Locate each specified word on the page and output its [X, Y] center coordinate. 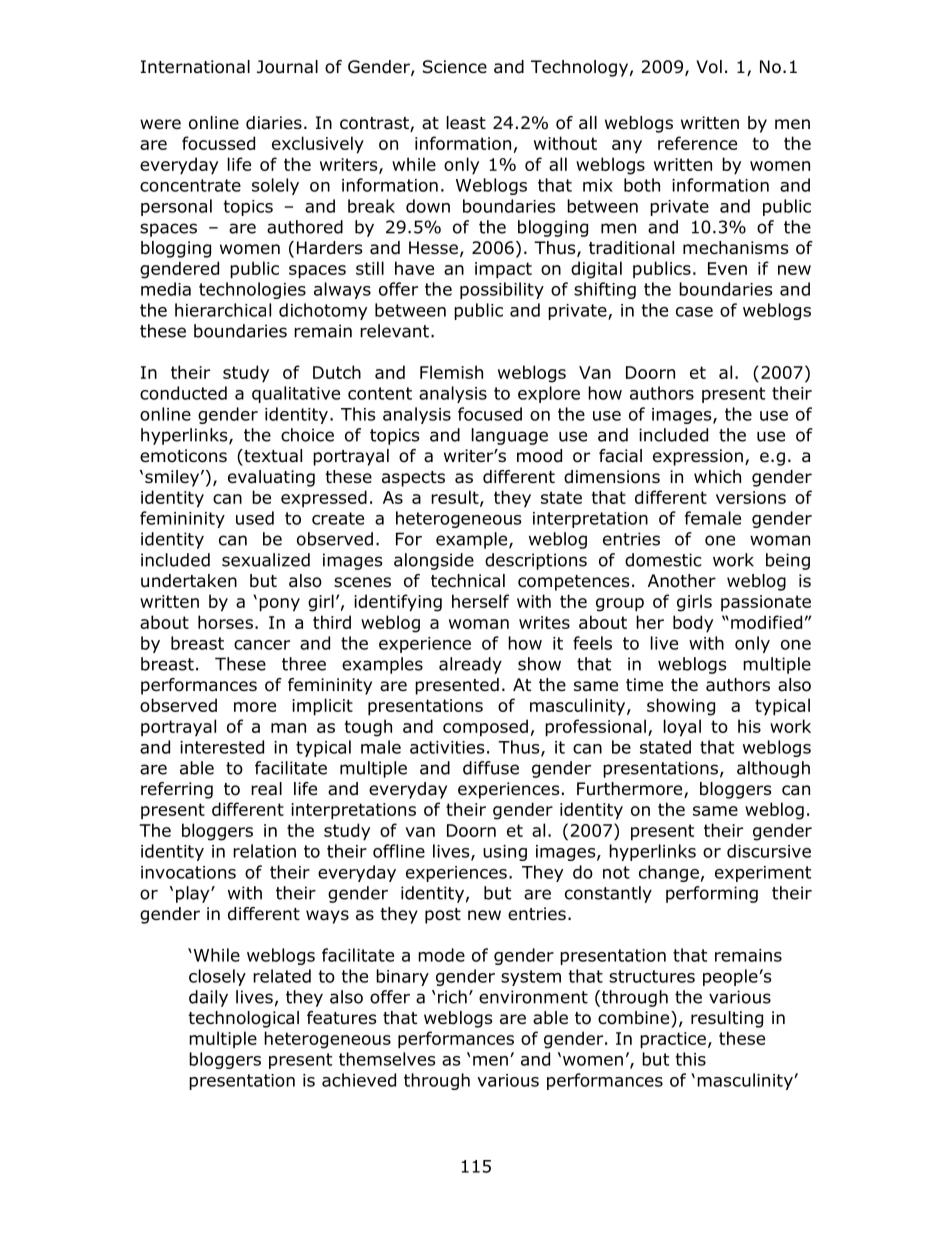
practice [673, 1040]
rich [452, 997]
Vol [709, 67]
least [466, 123]
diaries [274, 123]
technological [243, 1019]
